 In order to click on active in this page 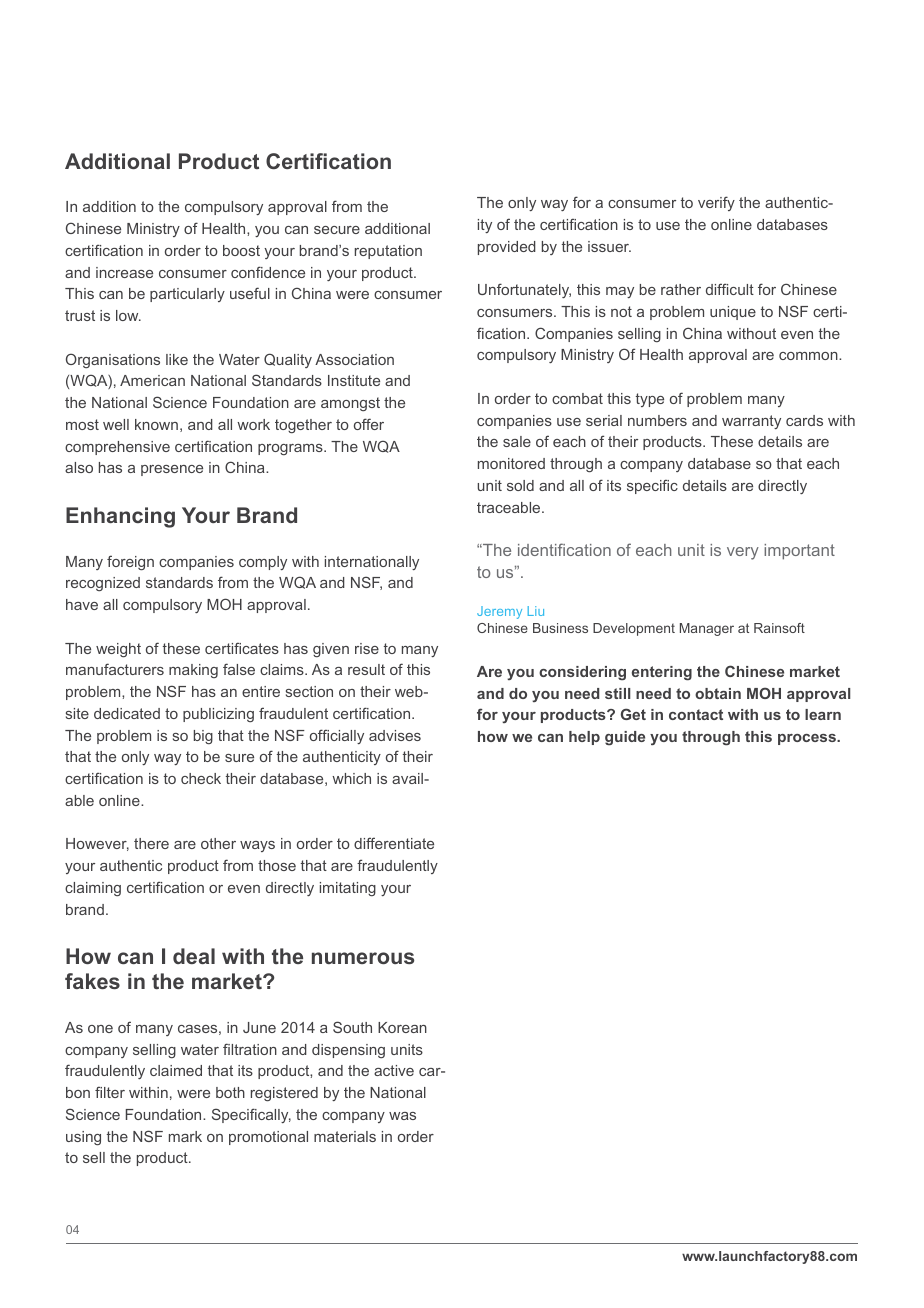, I will do `click(394, 1070)`.
